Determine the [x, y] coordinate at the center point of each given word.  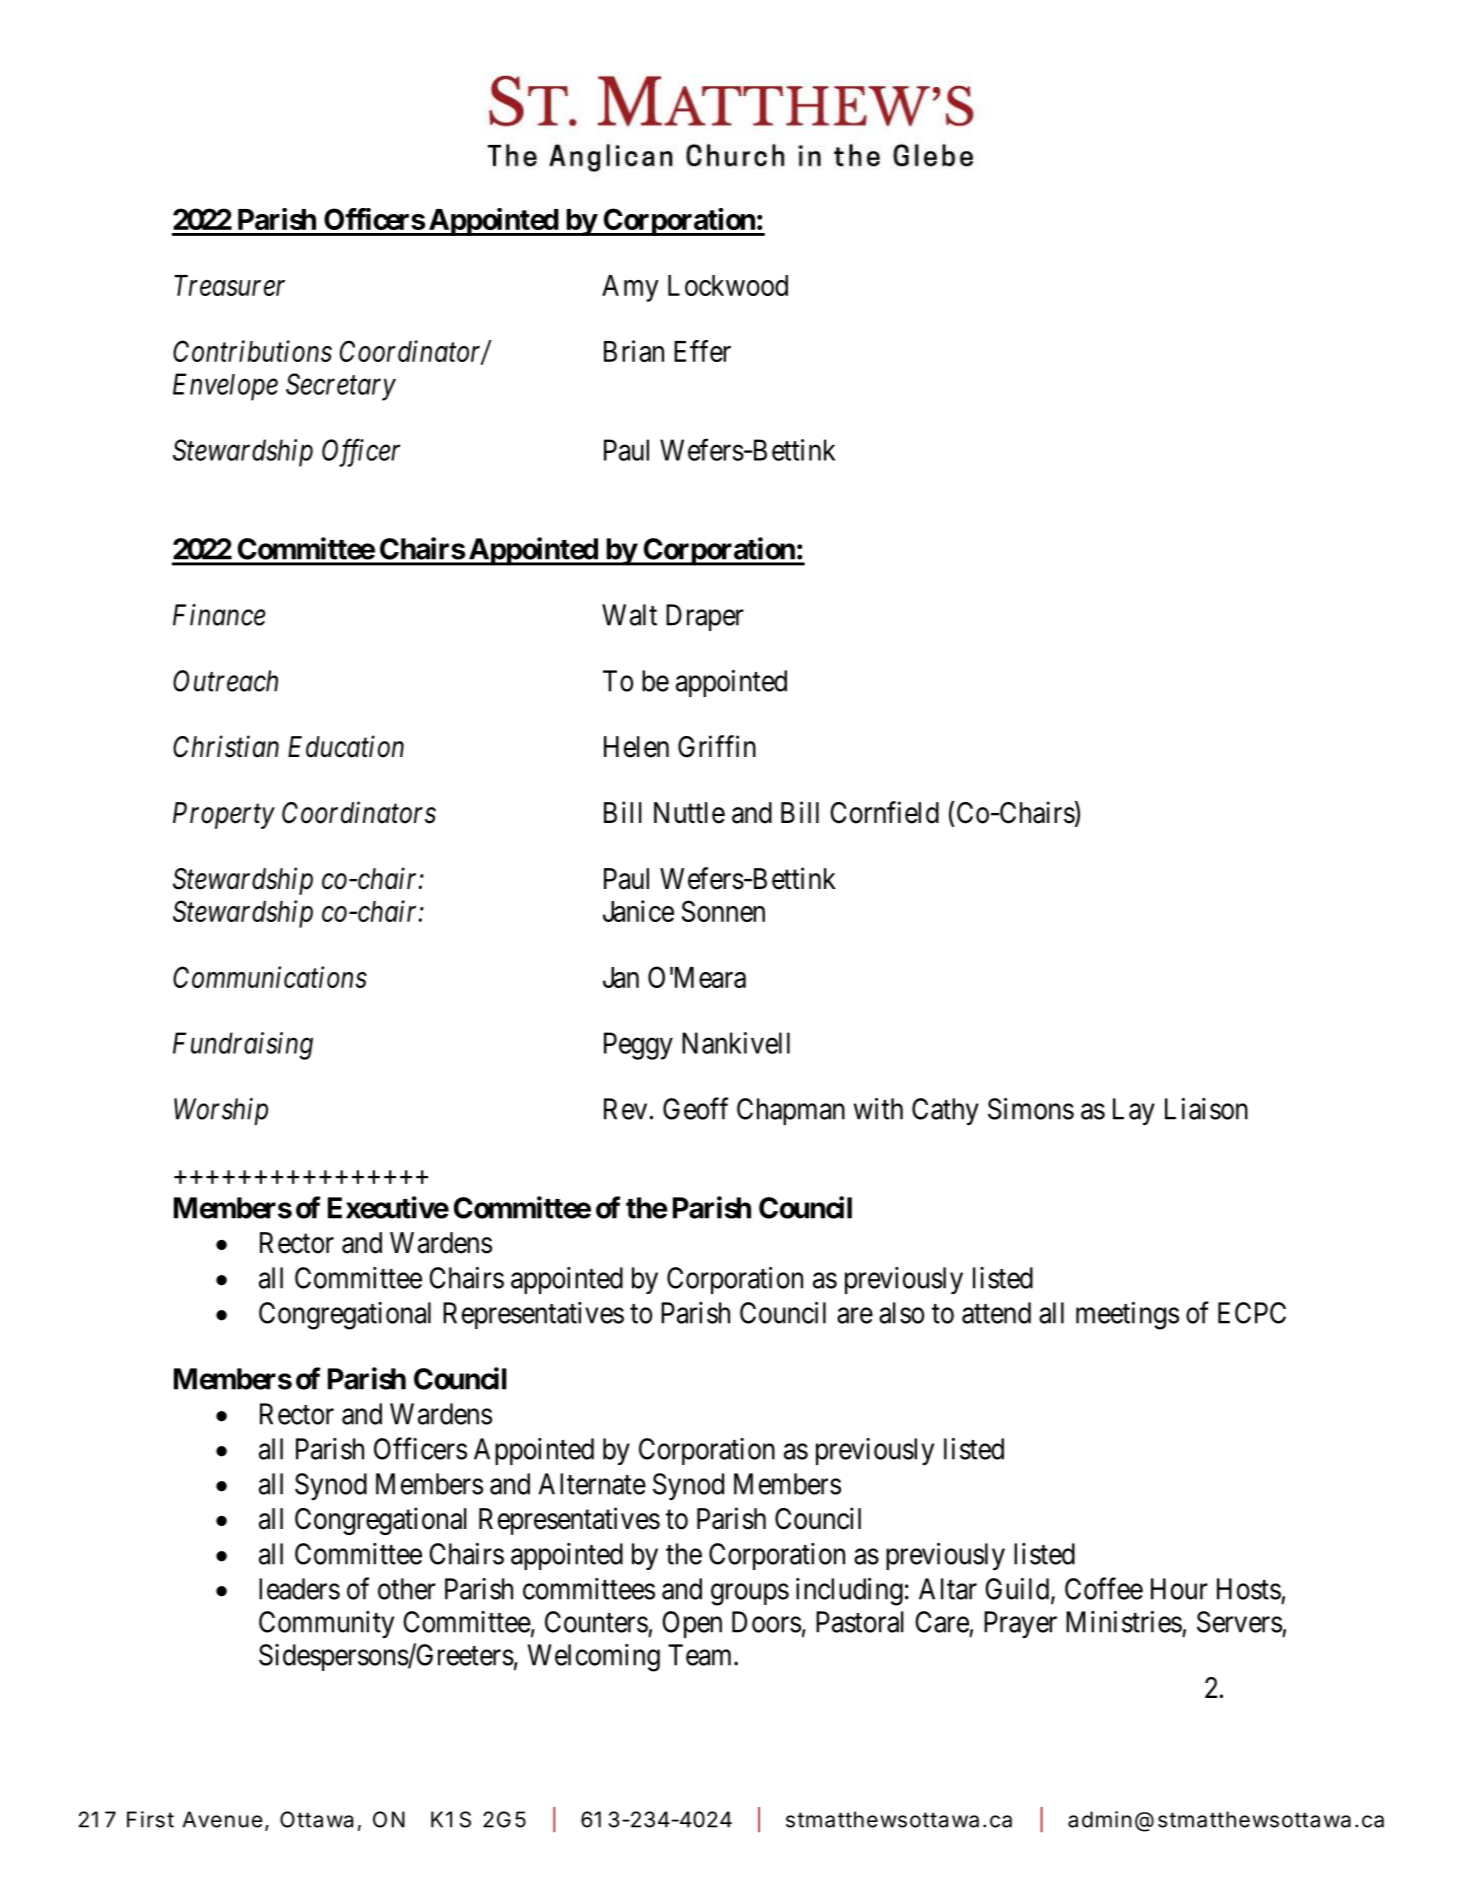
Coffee [1104, 1588]
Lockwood [728, 285]
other [407, 1589]
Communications [270, 977]
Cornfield [884, 812]
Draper [705, 617]
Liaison [1206, 1109]
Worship [221, 1111]
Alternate [592, 1484]
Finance [219, 615]
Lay [1134, 1111]
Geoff [695, 1108]
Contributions [252, 351]
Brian [634, 351]
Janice [638, 911]
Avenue [223, 1819]
